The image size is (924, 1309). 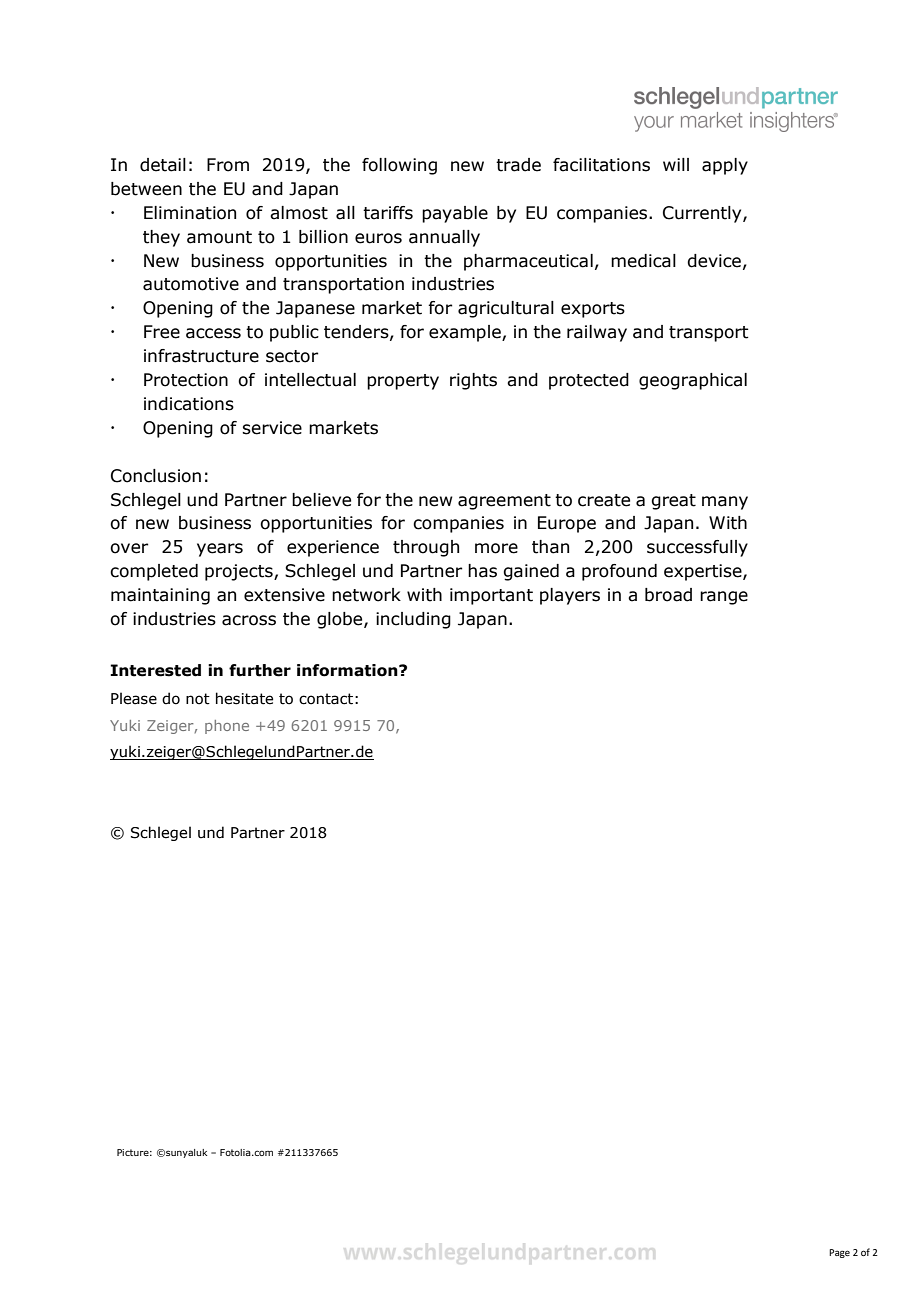 I want to click on not, so click(x=198, y=699).
